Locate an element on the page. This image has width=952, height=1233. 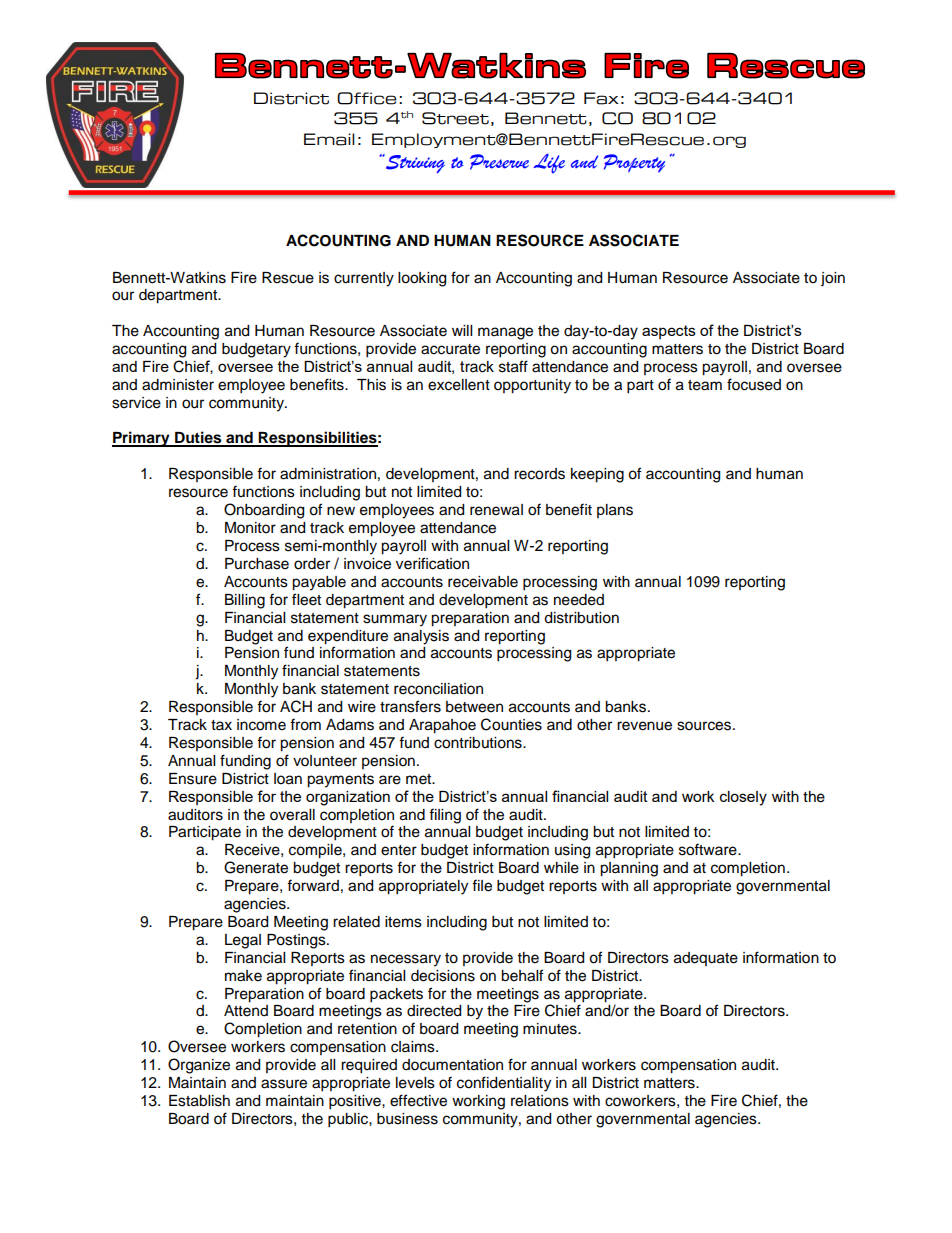
Duties is located at coordinates (198, 438).
